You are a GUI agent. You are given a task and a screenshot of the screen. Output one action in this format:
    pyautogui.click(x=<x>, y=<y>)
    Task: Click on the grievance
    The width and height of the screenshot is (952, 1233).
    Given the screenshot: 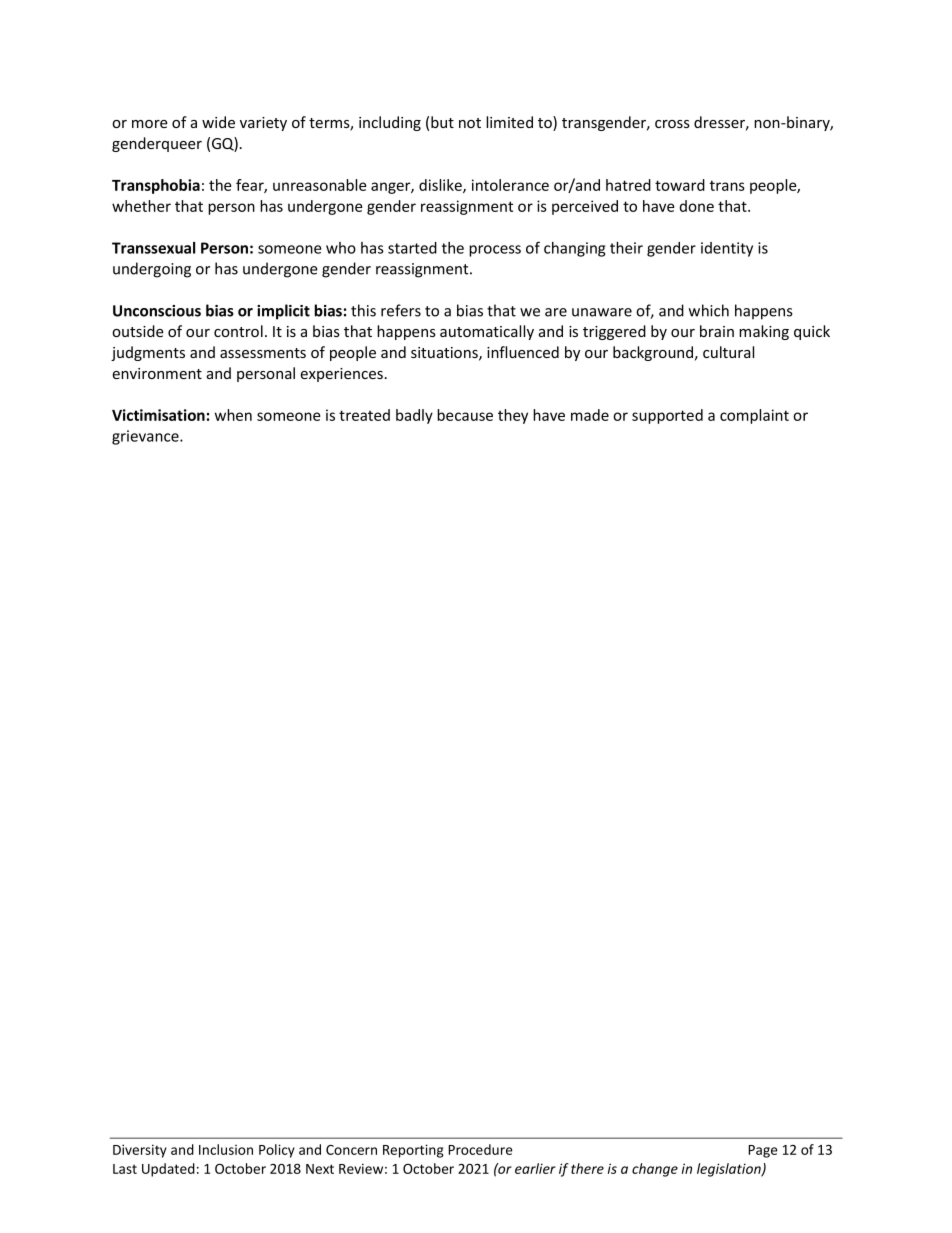 What is the action you would take?
    pyautogui.click(x=146, y=437)
